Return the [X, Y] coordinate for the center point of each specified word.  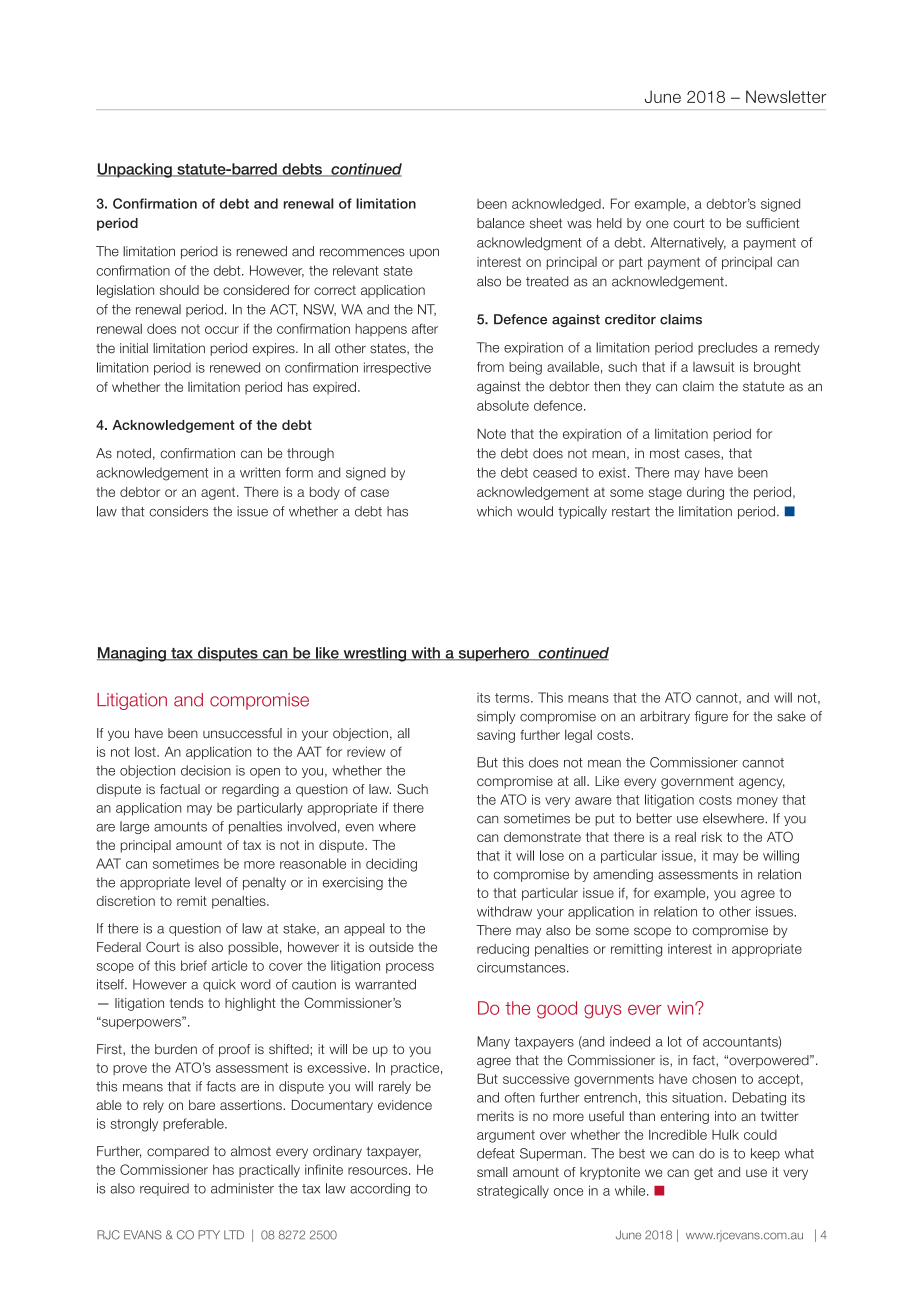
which [494, 511]
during [705, 493]
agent [219, 493]
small [492, 1172]
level [208, 882]
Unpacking [135, 170]
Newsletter [786, 96]
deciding [391, 865]
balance [501, 223]
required [164, 1189]
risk [712, 837]
